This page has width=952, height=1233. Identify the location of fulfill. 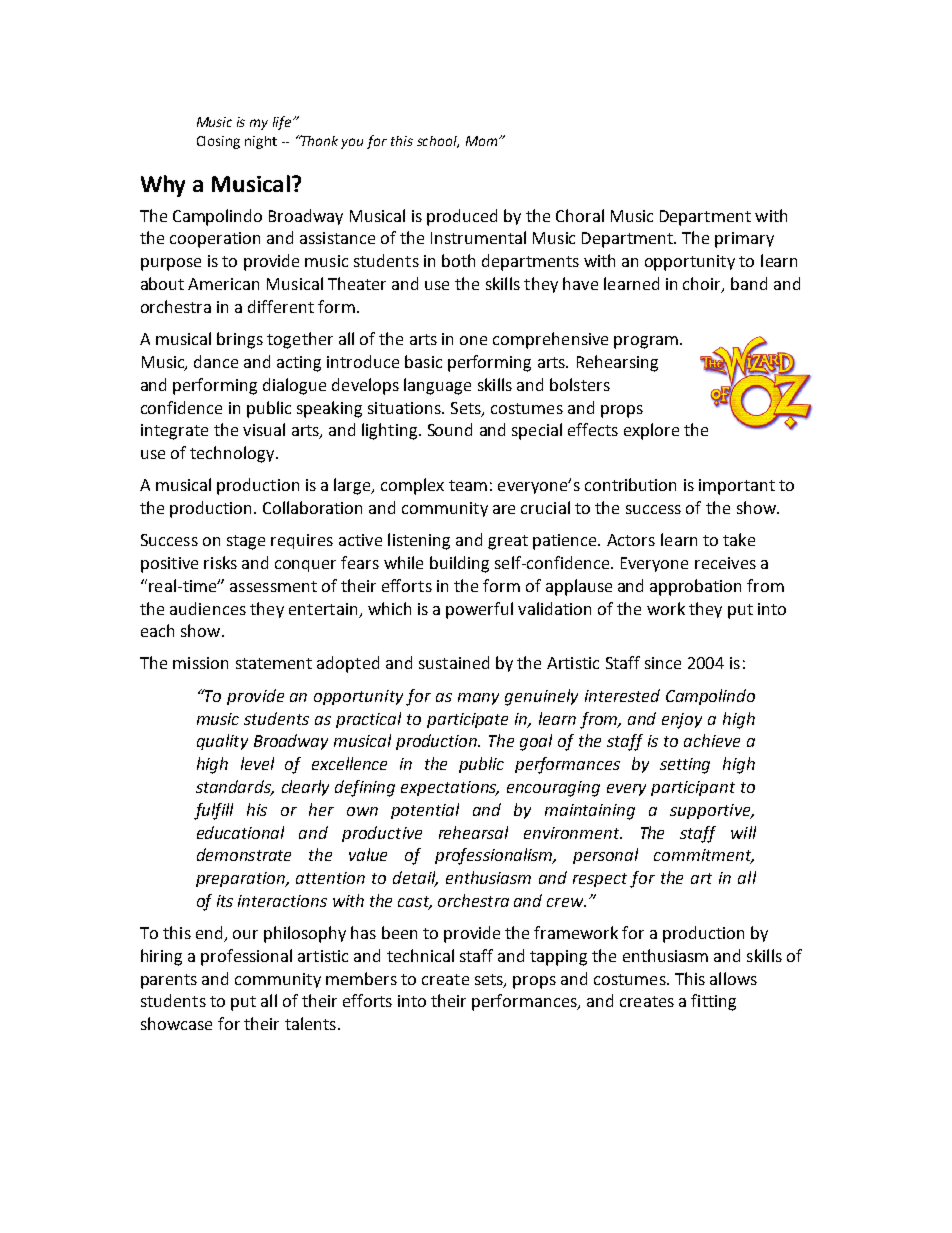
(213, 811).
